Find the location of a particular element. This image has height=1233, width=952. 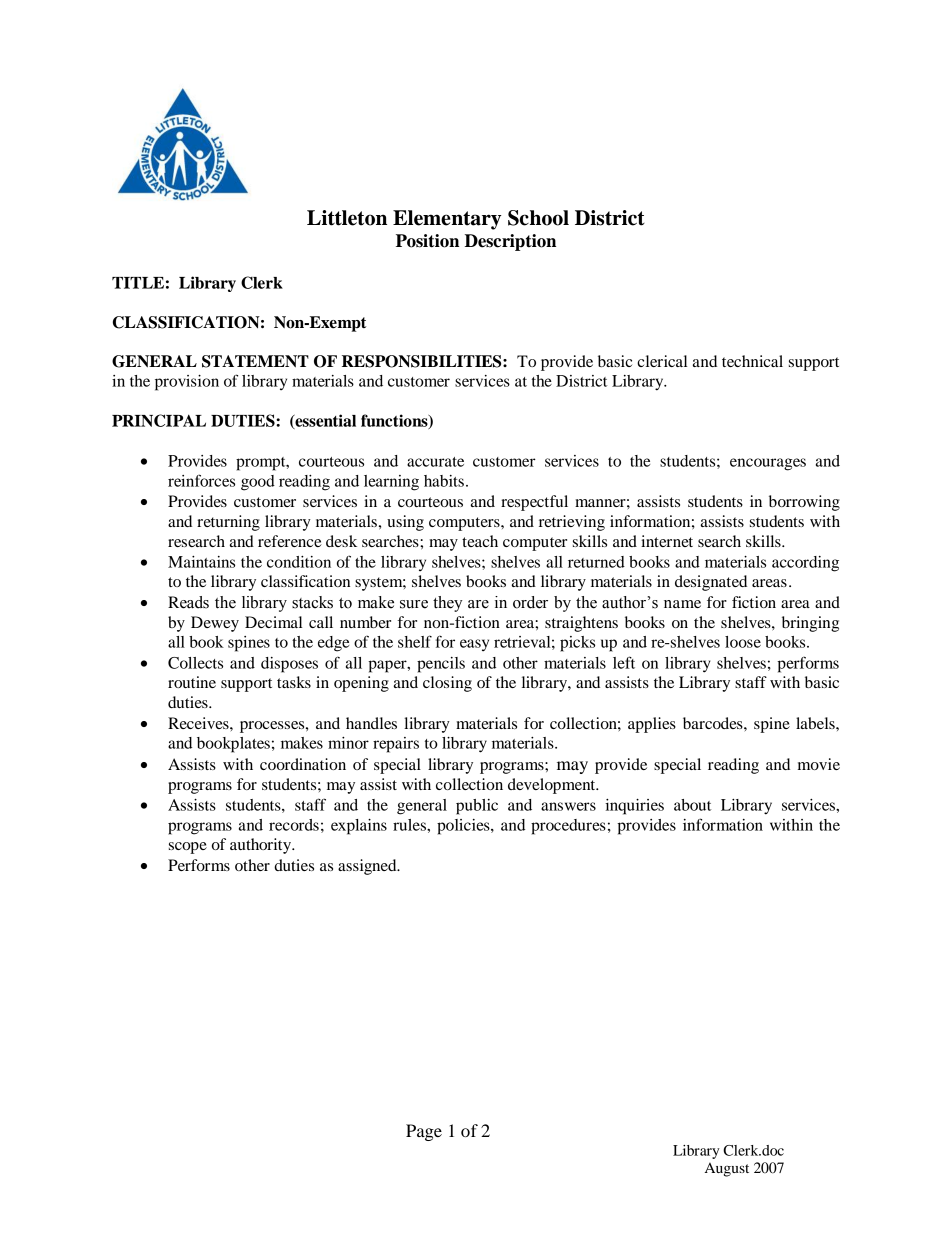

accurate is located at coordinates (435, 462).
